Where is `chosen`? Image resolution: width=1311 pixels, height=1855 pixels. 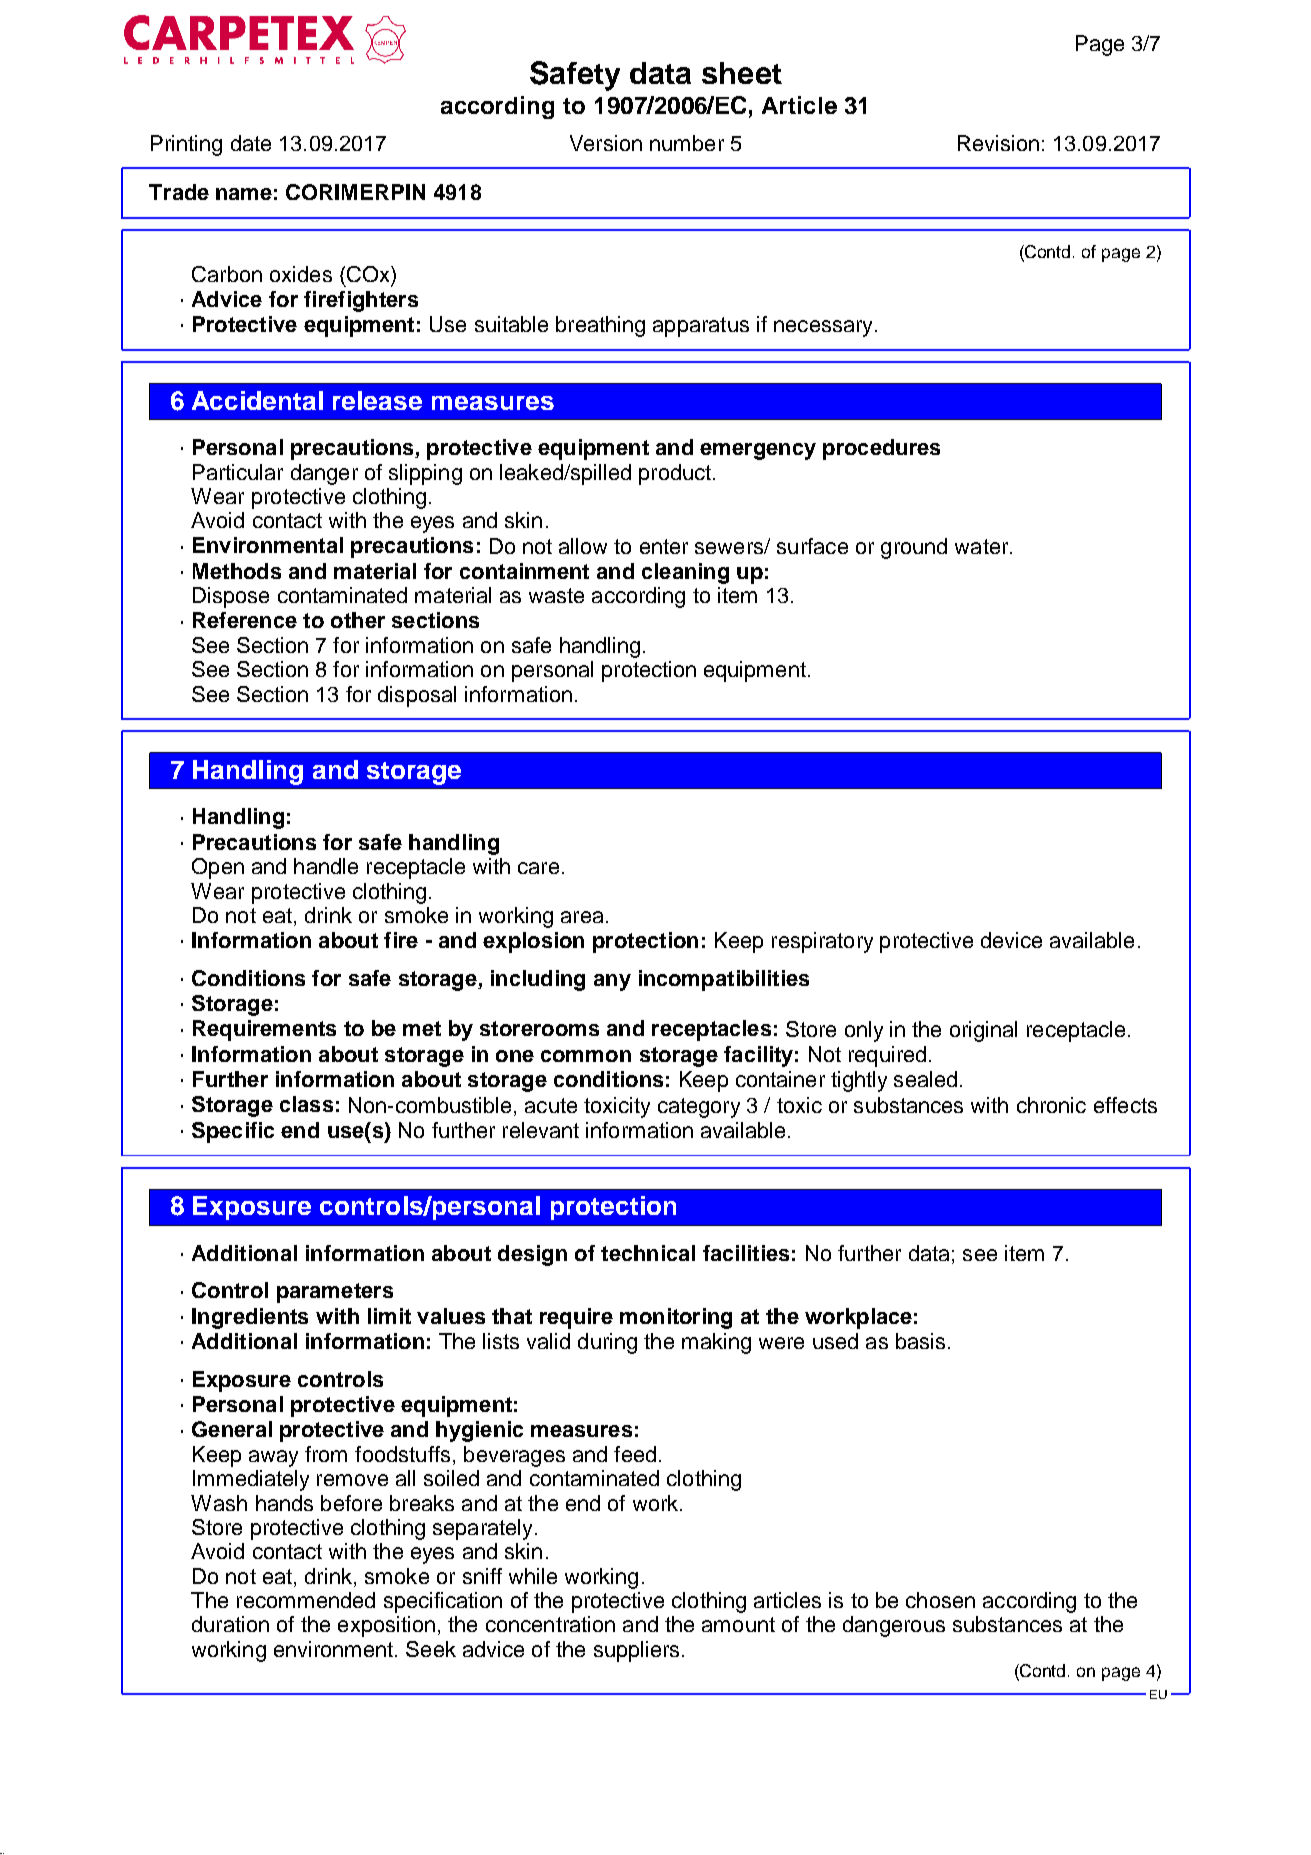
chosen is located at coordinates (940, 1600).
